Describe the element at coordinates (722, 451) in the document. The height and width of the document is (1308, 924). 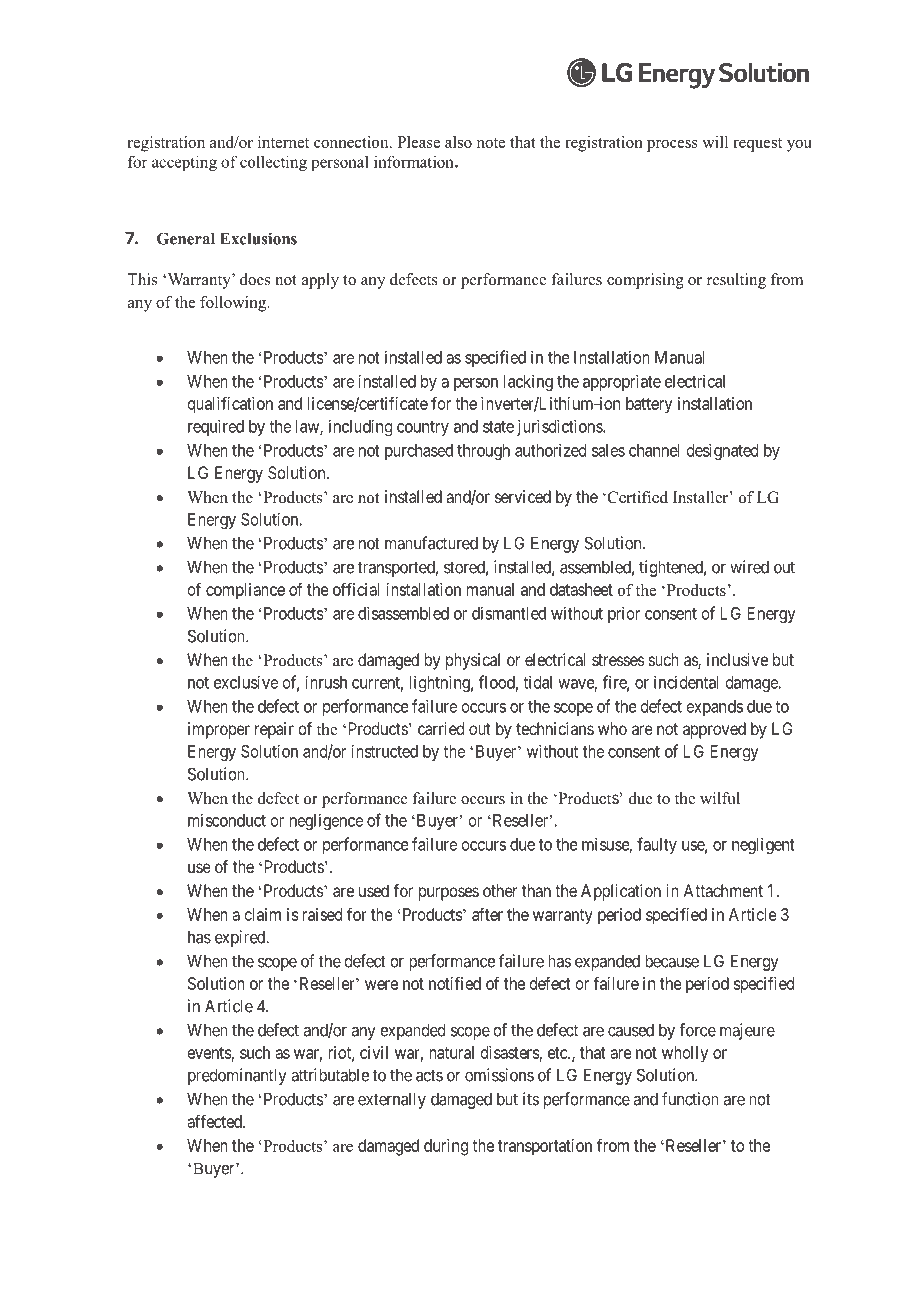
I see `designated` at that location.
